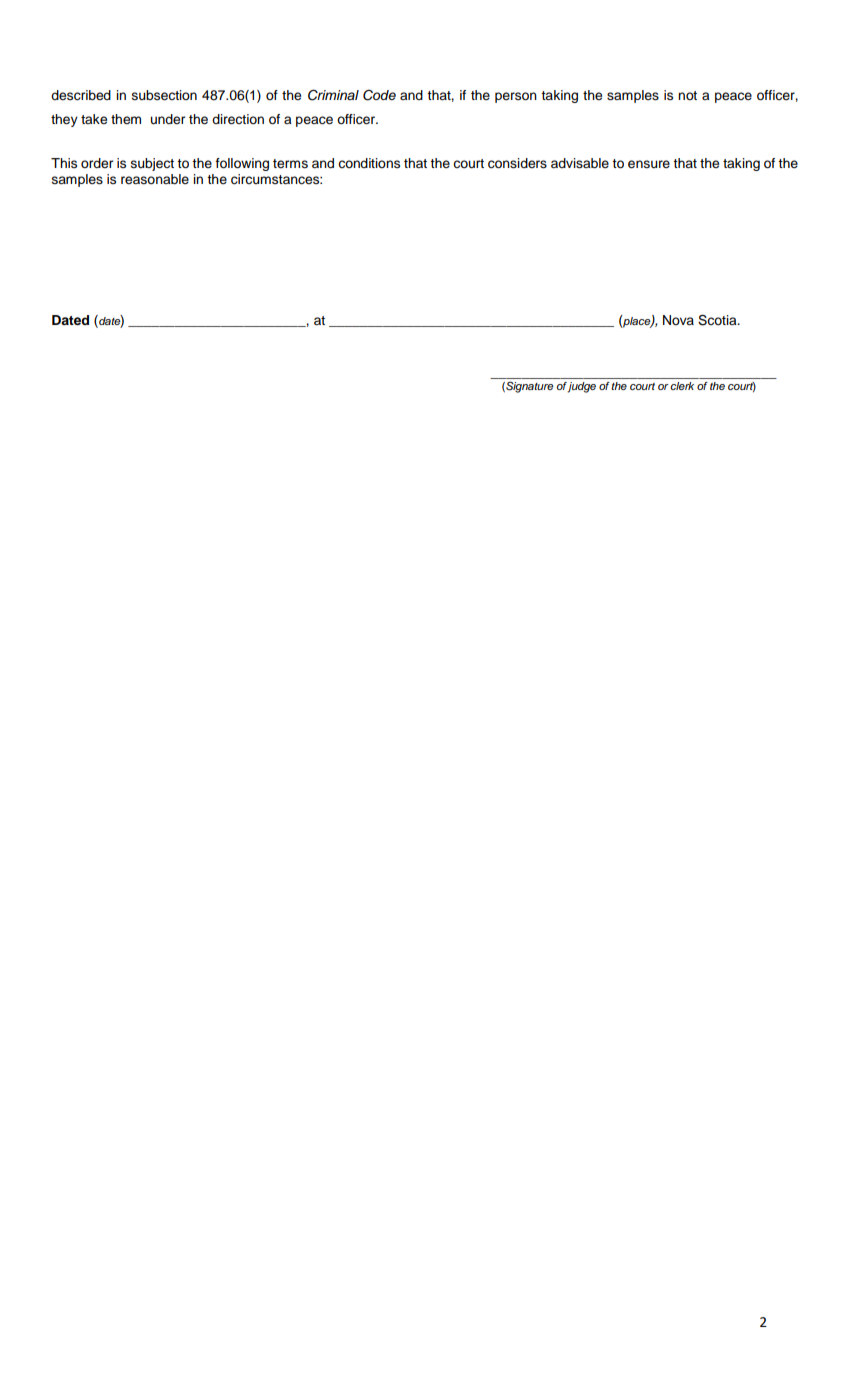  What do you see at coordinates (242, 164) in the document?
I see `following` at bounding box center [242, 164].
